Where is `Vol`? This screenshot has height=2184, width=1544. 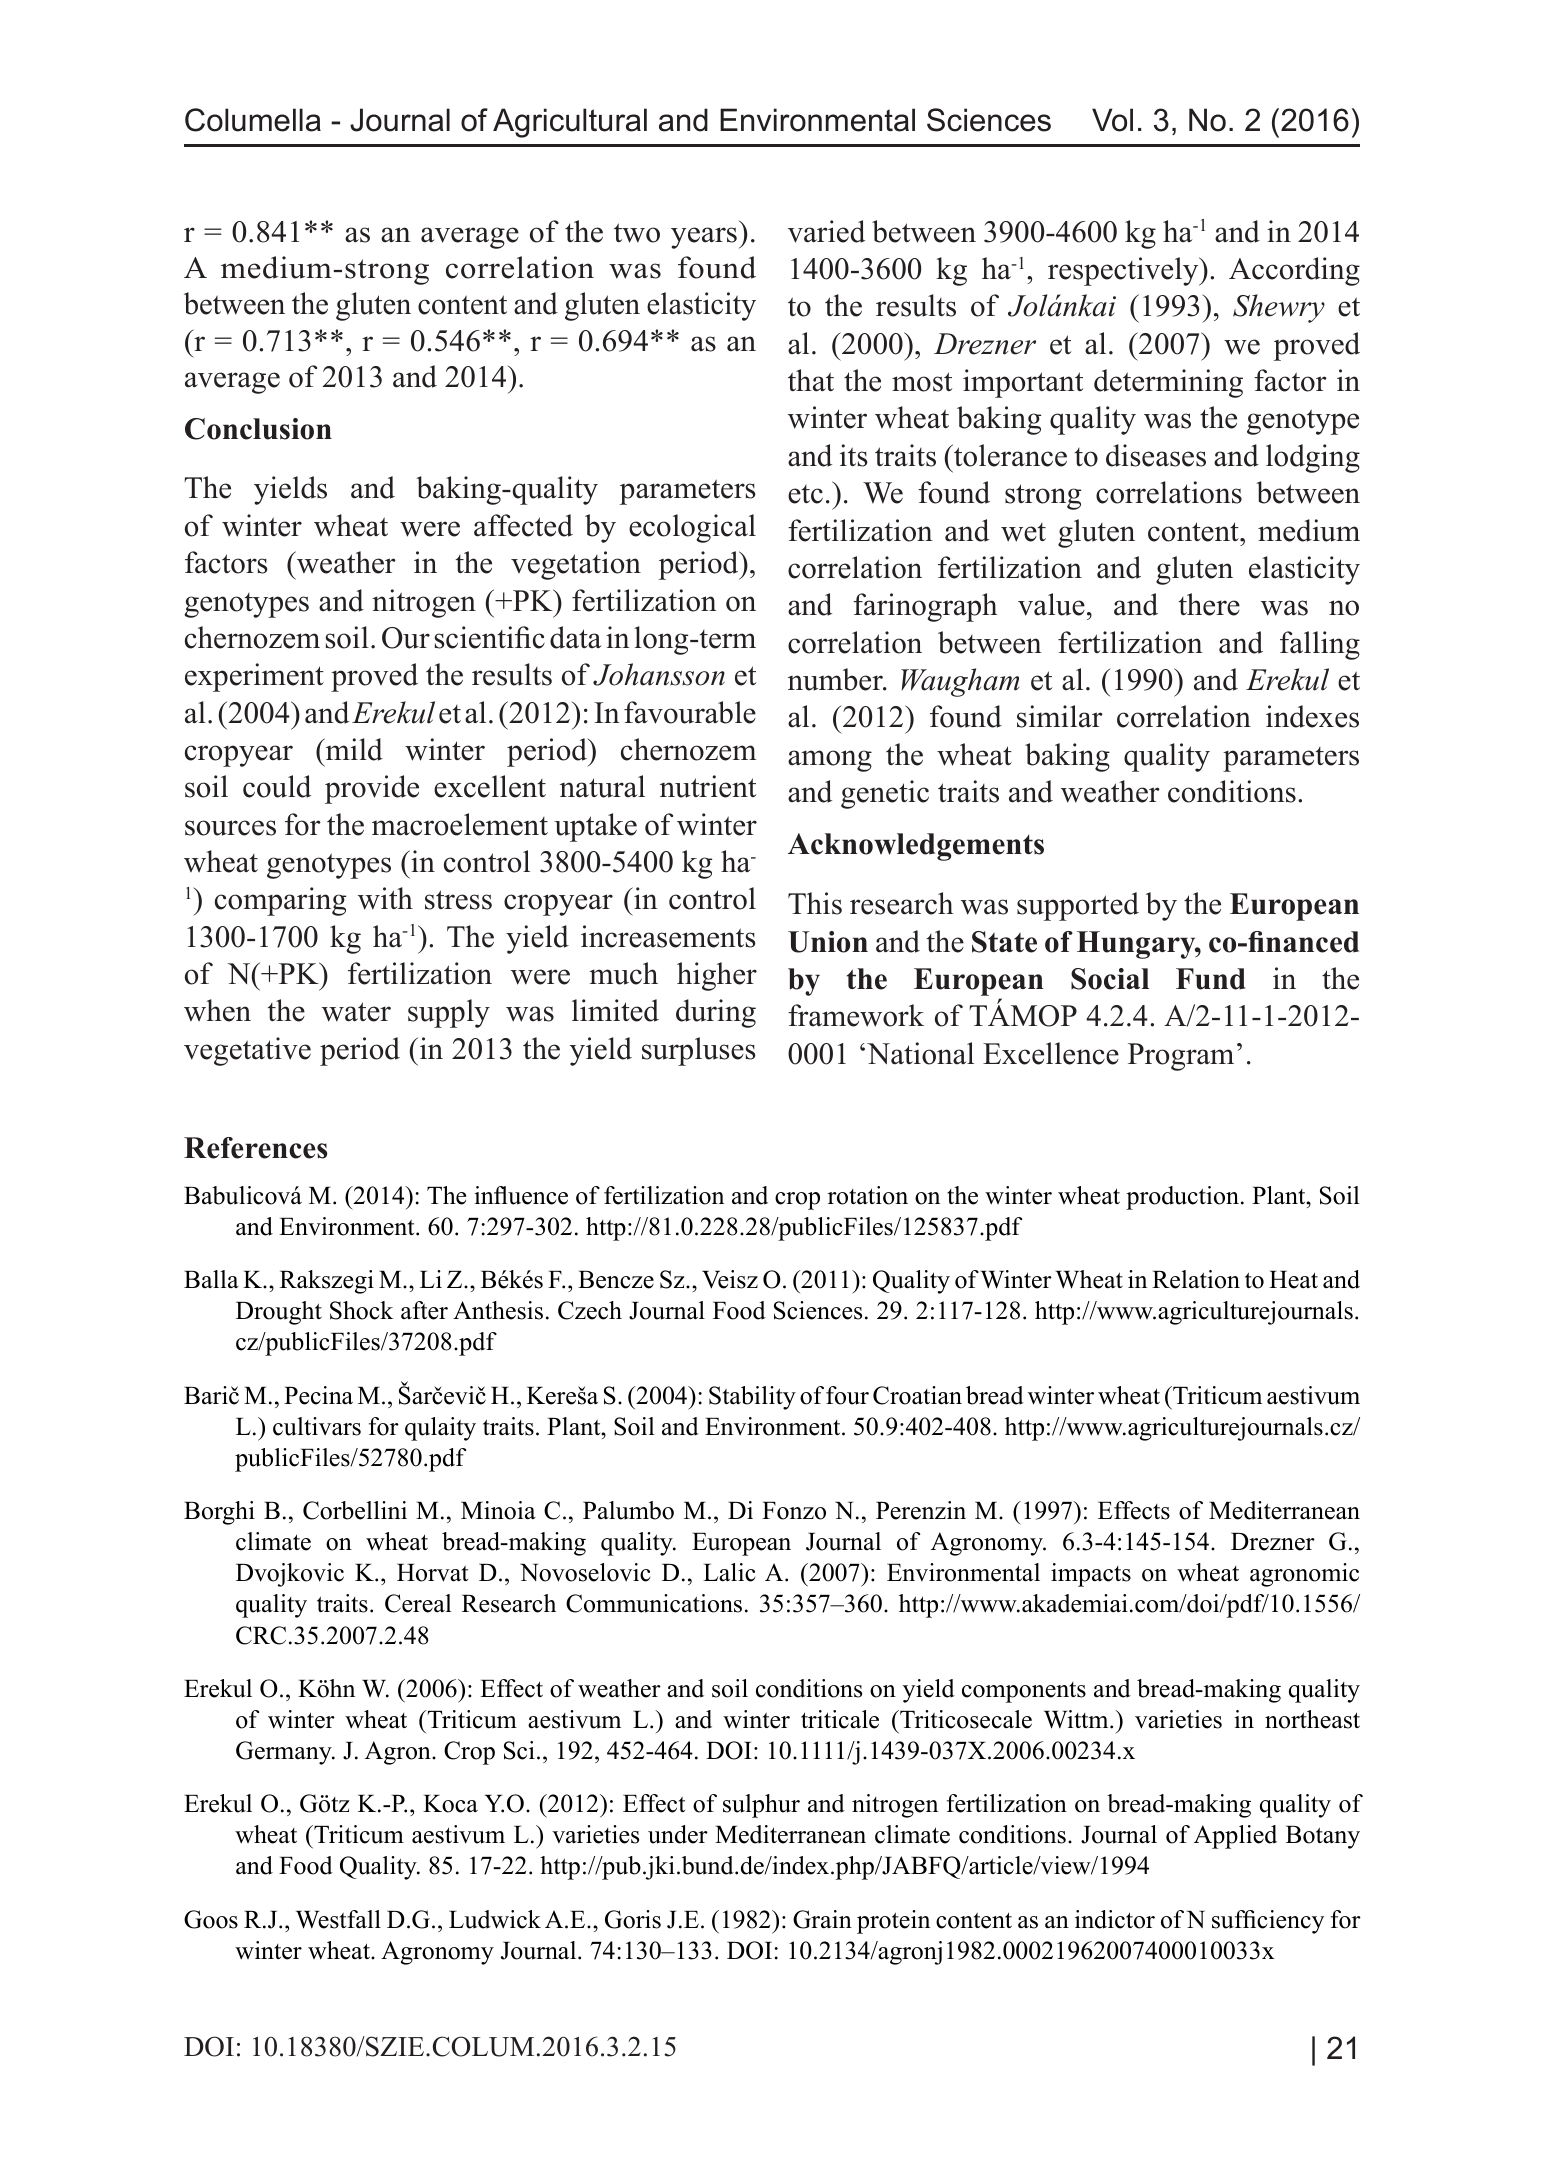
Vol is located at coordinates (1112, 120).
